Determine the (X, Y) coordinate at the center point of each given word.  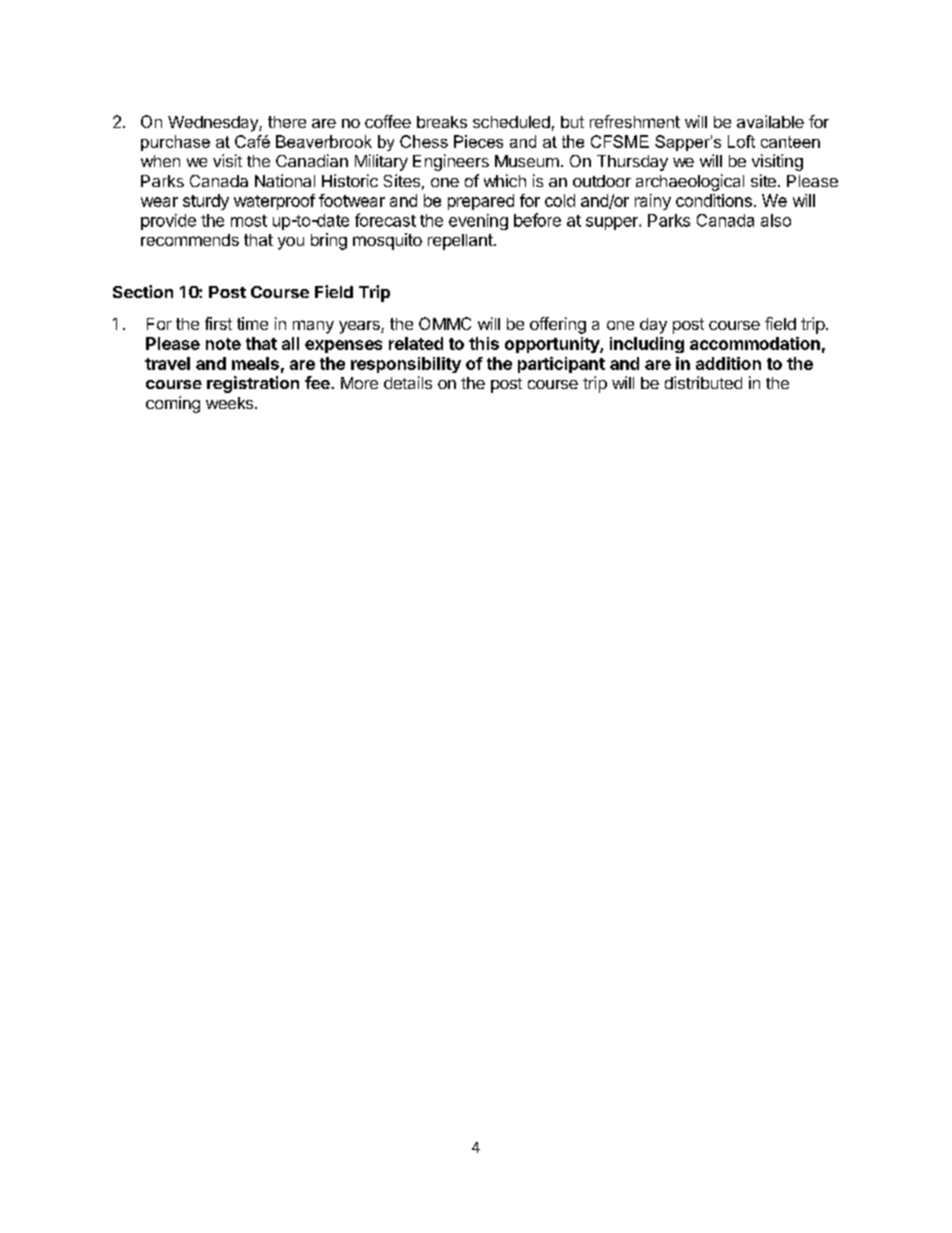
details (408, 382)
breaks (442, 122)
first (218, 323)
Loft (741, 141)
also (776, 220)
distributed (703, 382)
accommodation (755, 343)
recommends (190, 240)
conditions (714, 200)
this (484, 343)
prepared (481, 202)
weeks (229, 403)
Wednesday (214, 124)
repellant (460, 242)
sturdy (206, 202)
